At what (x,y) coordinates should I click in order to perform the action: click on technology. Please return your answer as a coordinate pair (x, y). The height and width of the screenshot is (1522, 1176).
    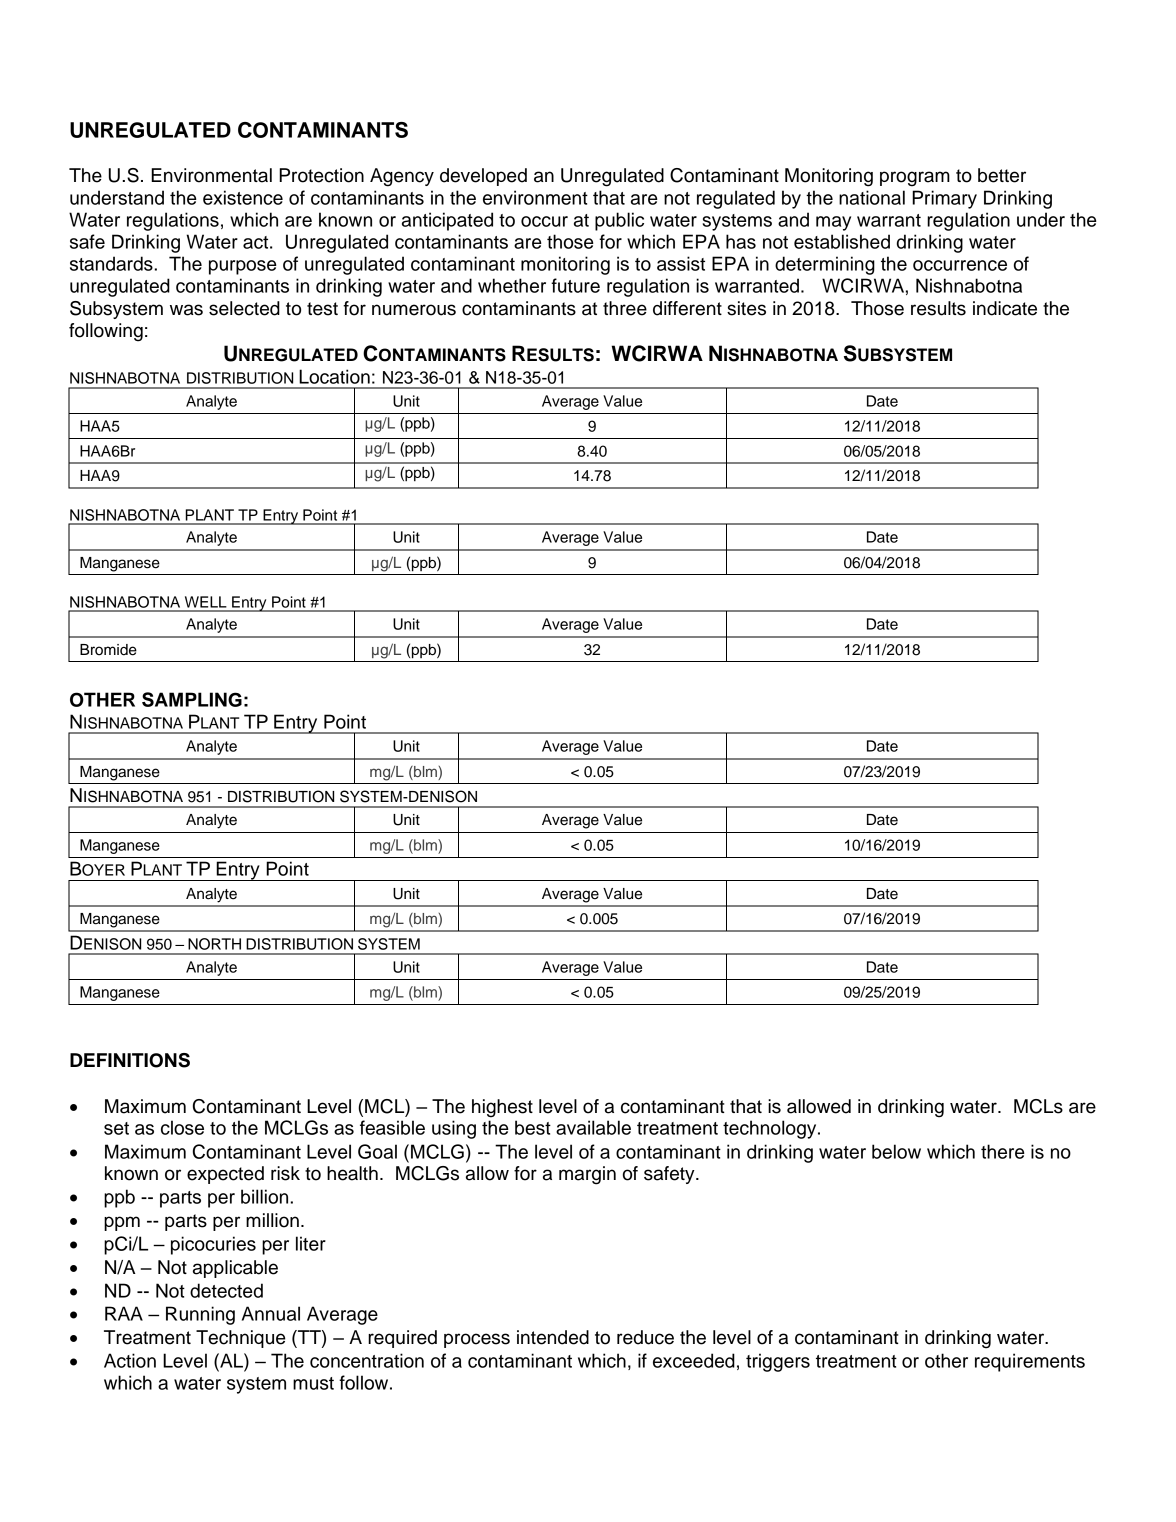
    Looking at the image, I should click on (771, 1129).
